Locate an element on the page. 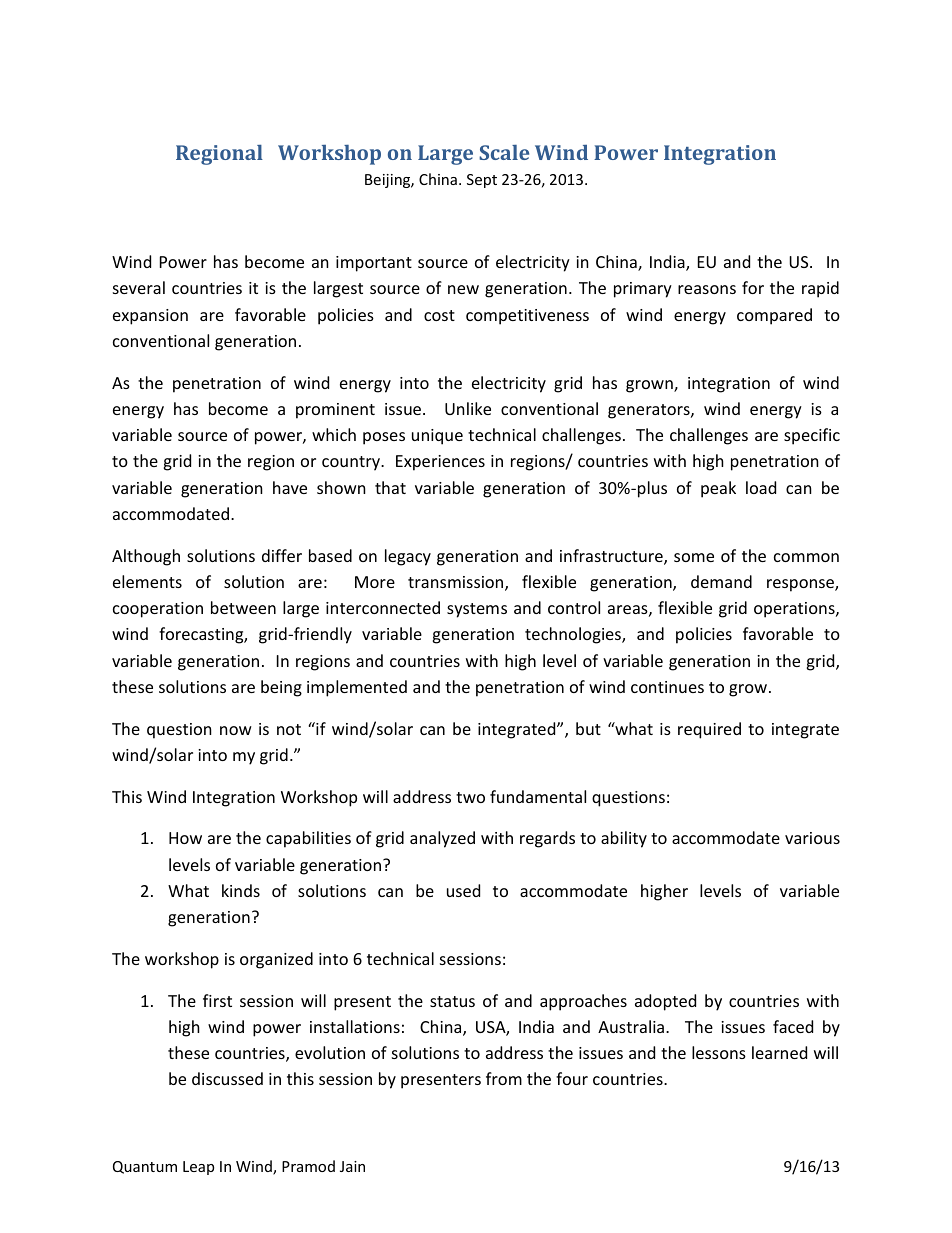 This image has width=952, height=1233. Sept is located at coordinates (482, 181).
